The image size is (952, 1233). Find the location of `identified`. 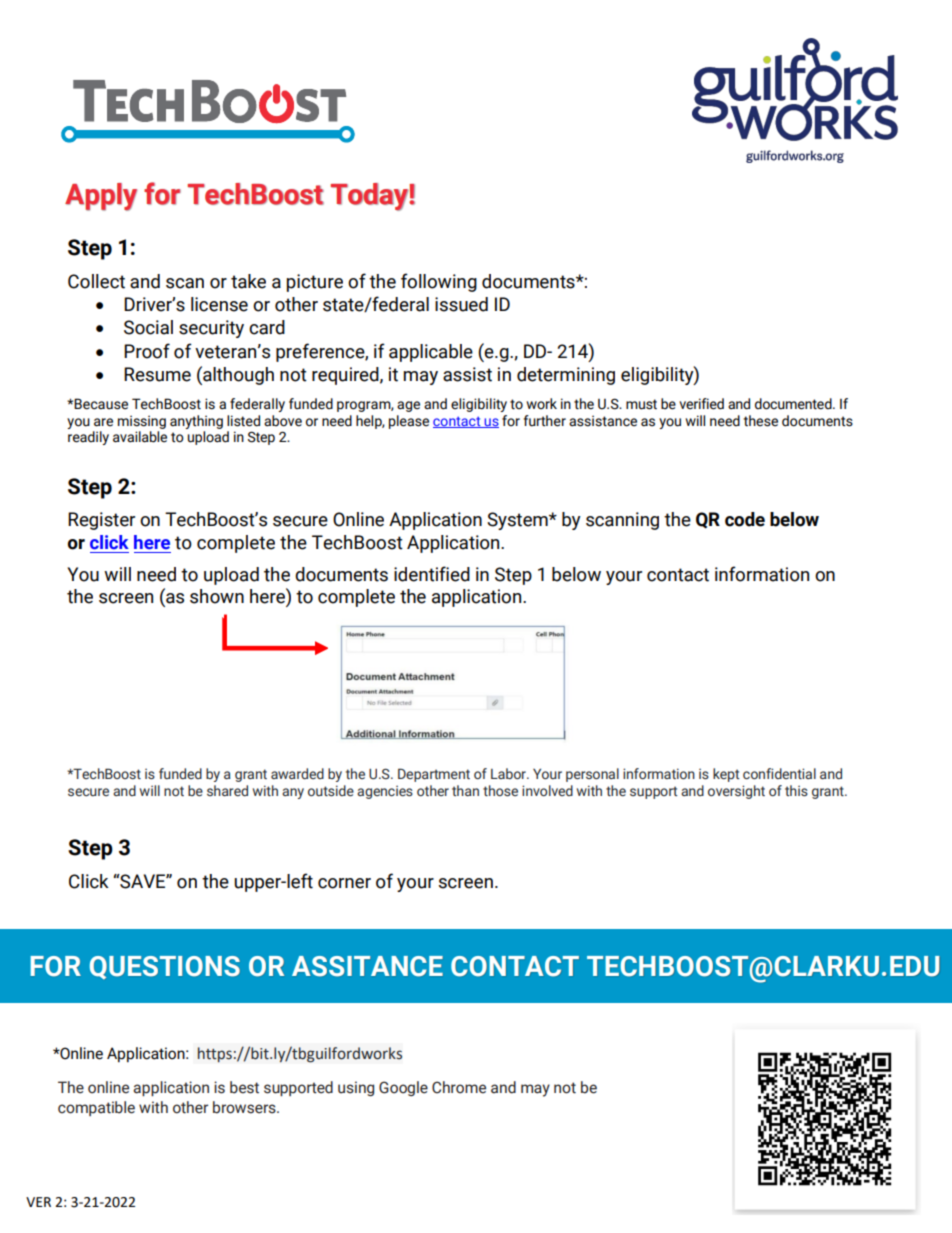

identified is located at coordinates (432, 574).
